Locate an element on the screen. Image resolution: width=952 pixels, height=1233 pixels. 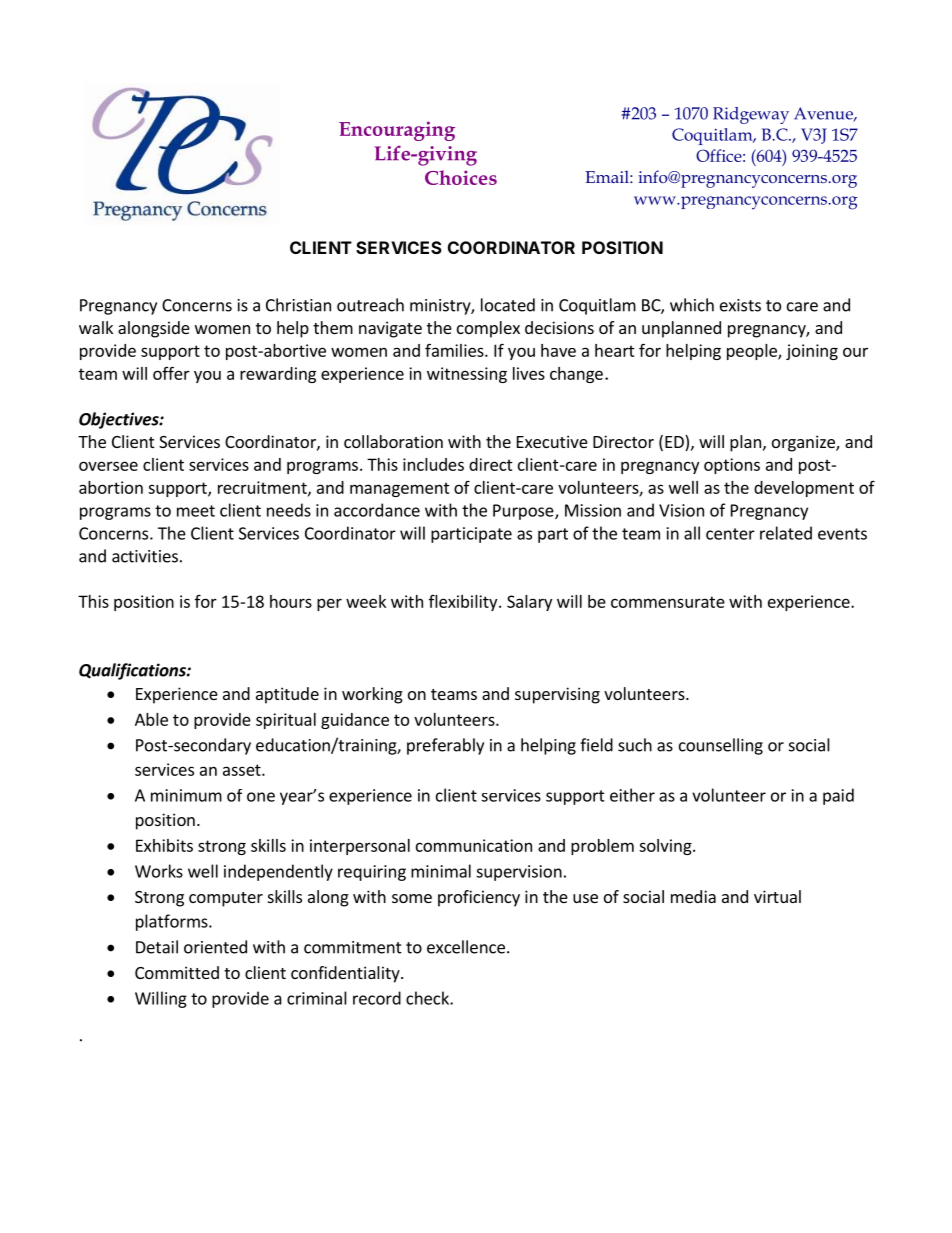
families is located at coordinates (455, 350).
